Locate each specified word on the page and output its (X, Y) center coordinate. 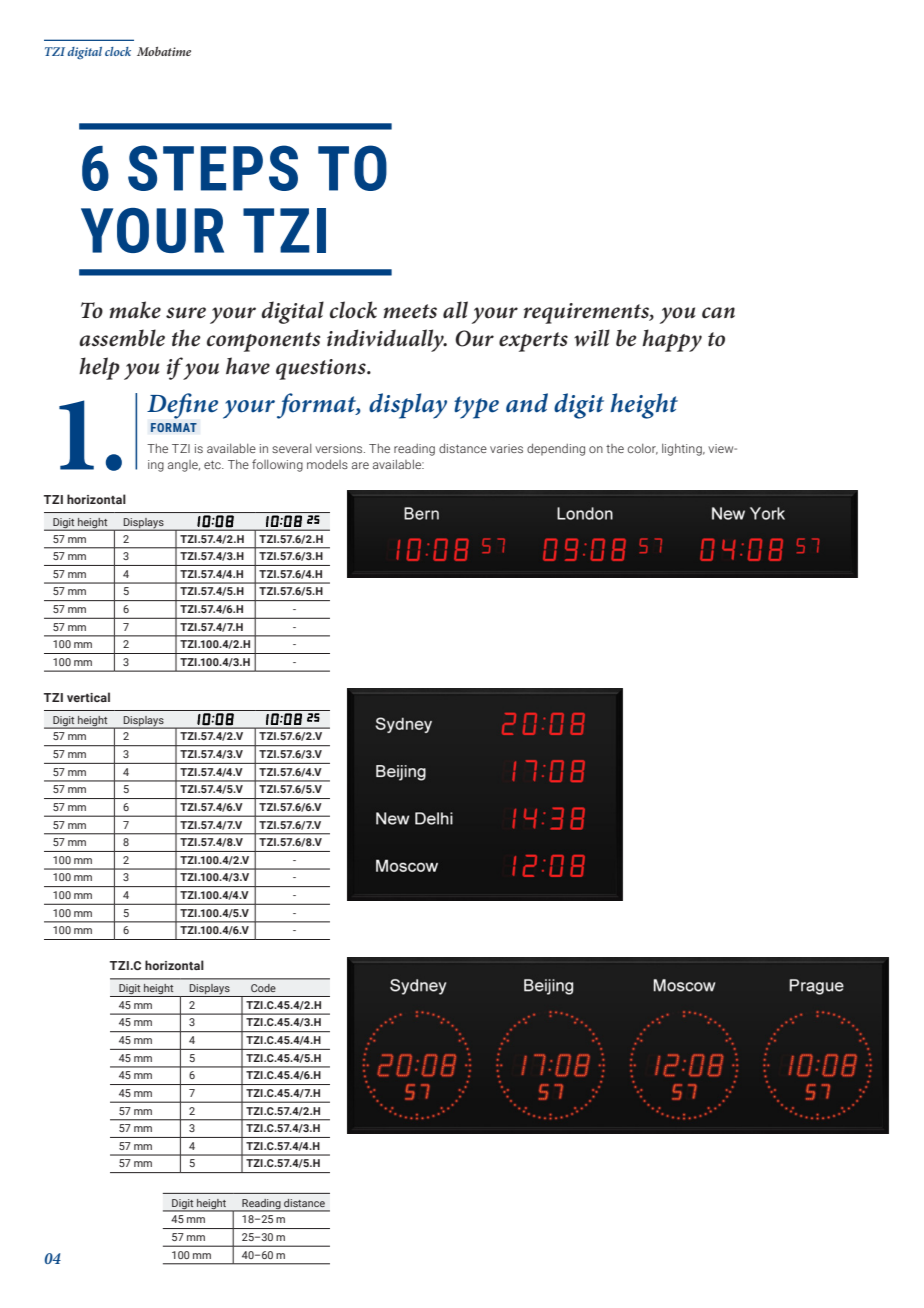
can (718, 313)
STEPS (213, 168)
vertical (88, 697)
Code (263, 988)
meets (410, 311)
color (643, 449)
